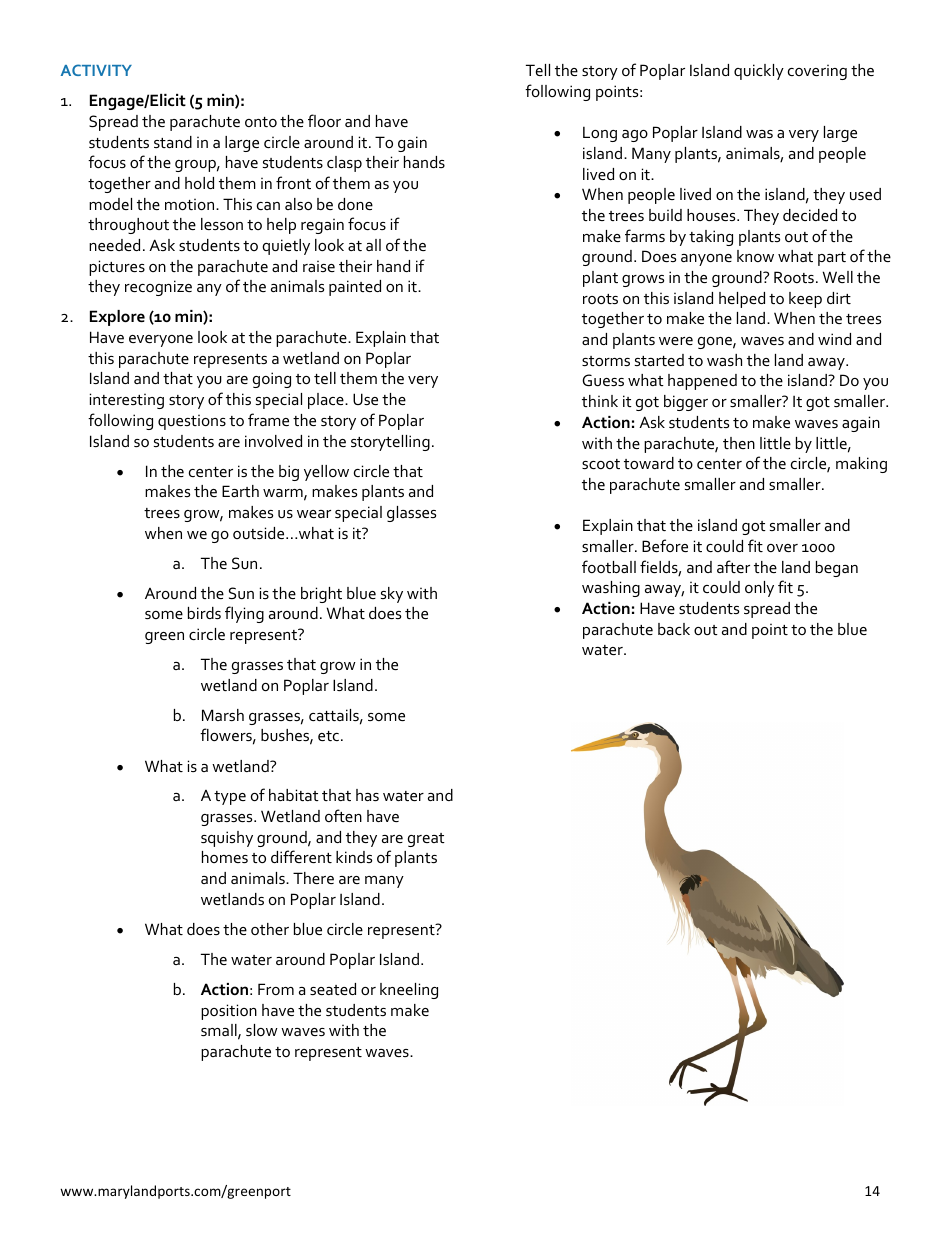 The width and height of the page is (952, 1233). Describe the element at coordinates (411, 514) in the page. I see `glasses` at that location.
